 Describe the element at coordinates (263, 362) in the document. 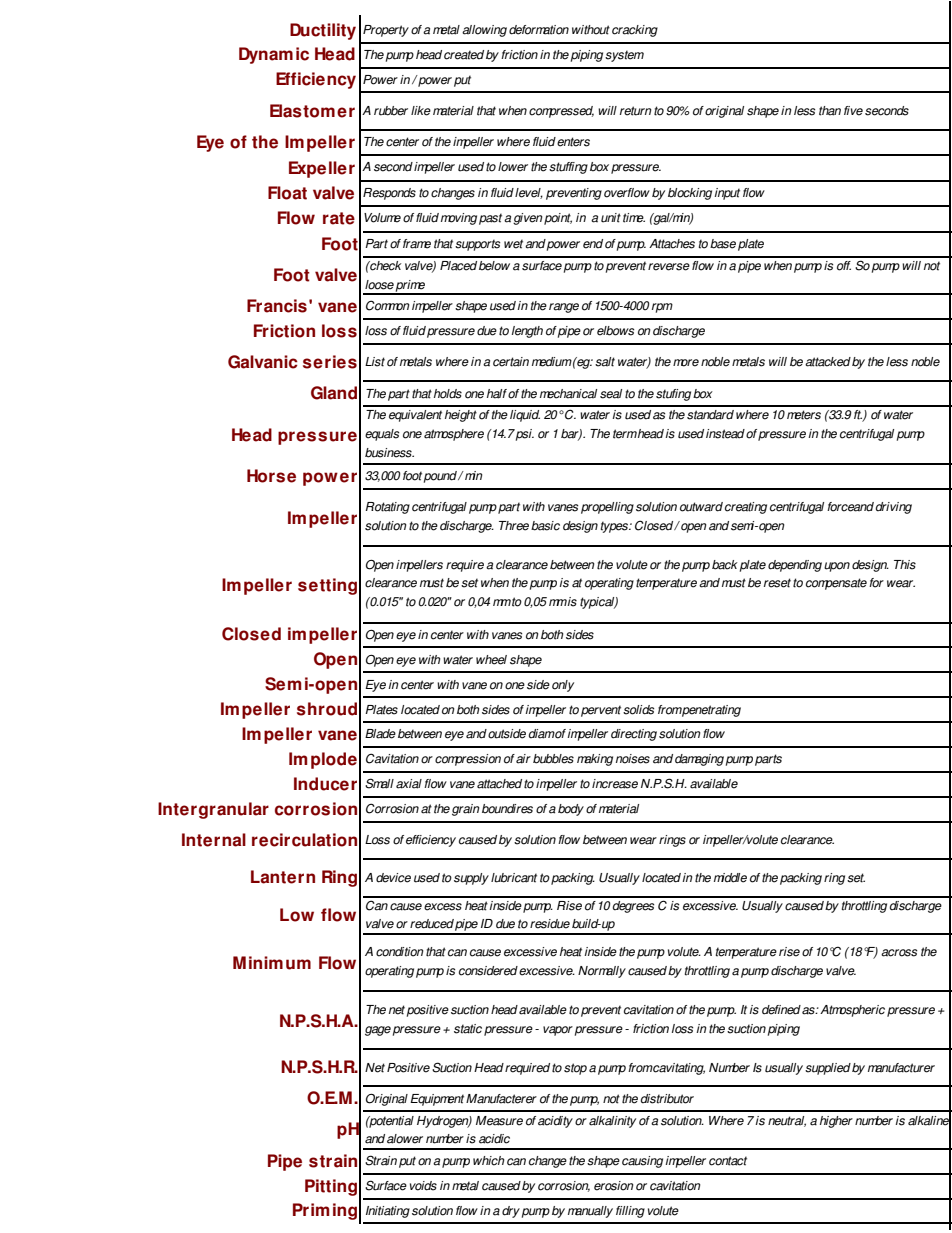

I see `Galvanic` at that location.
